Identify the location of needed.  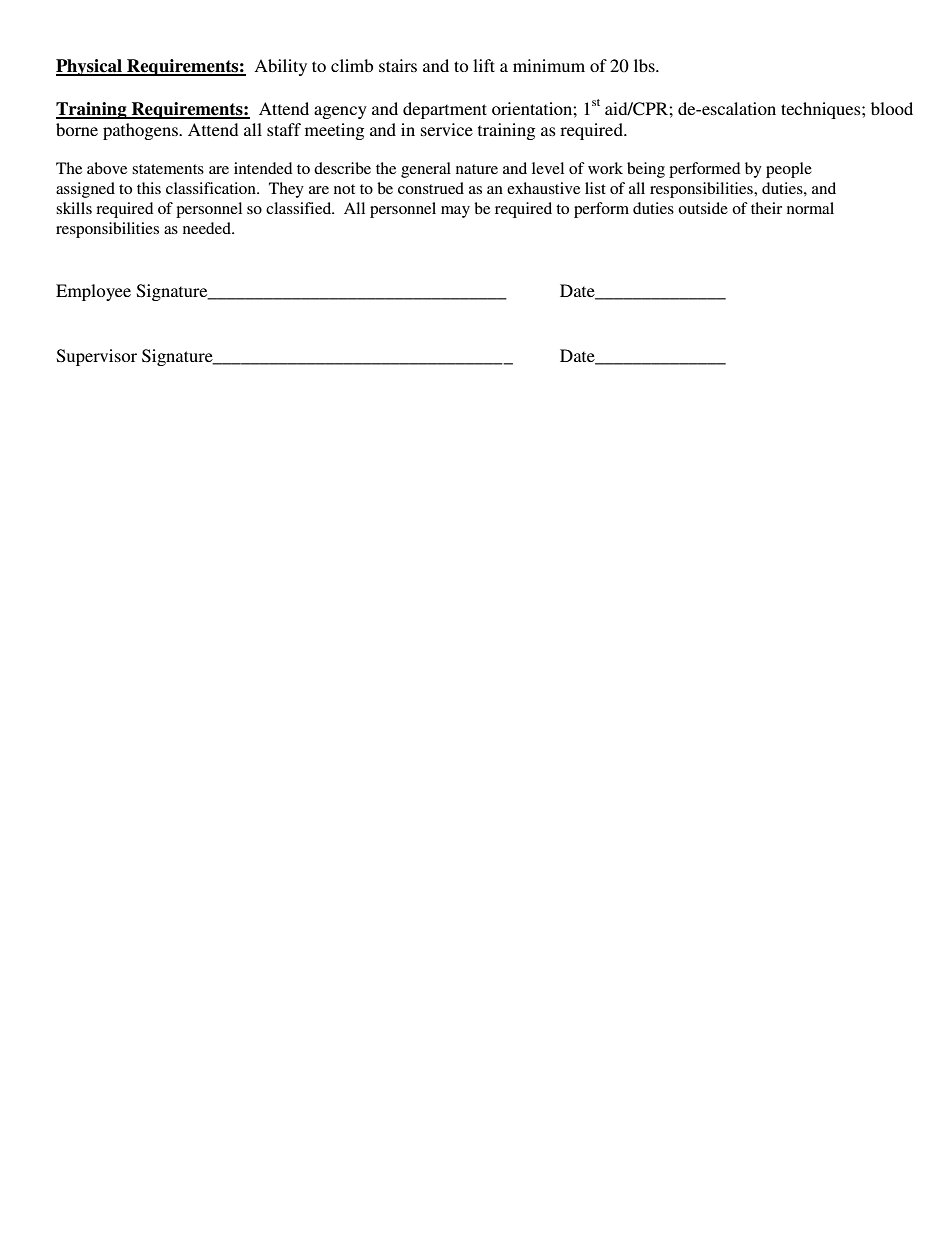
(208, 228).
